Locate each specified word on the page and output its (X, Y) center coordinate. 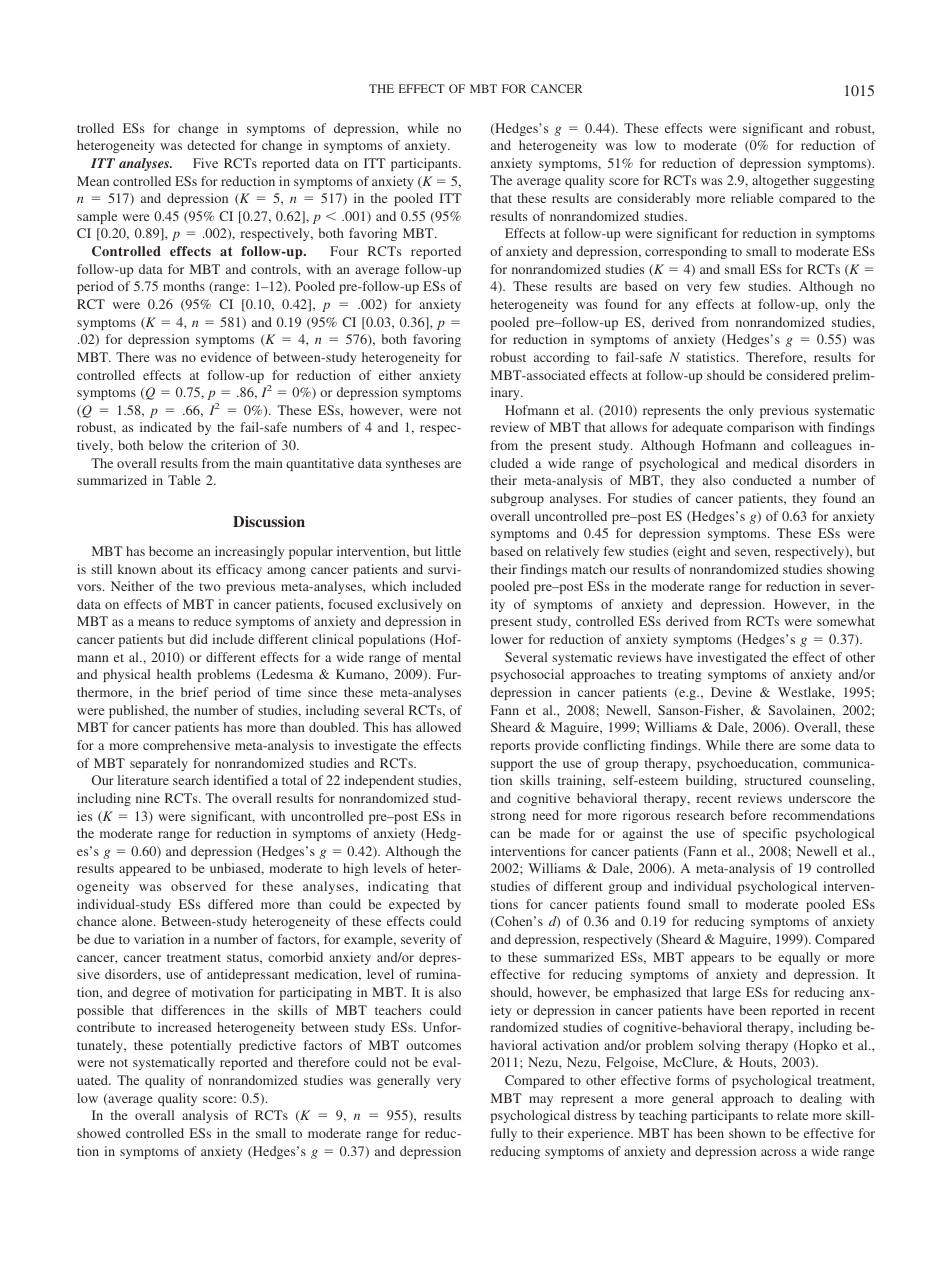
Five (205, 163)
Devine (731, 692)
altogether (781, 181)
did (199, 639)
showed (99, 1133)
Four (344, 251)
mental (442, 657)
